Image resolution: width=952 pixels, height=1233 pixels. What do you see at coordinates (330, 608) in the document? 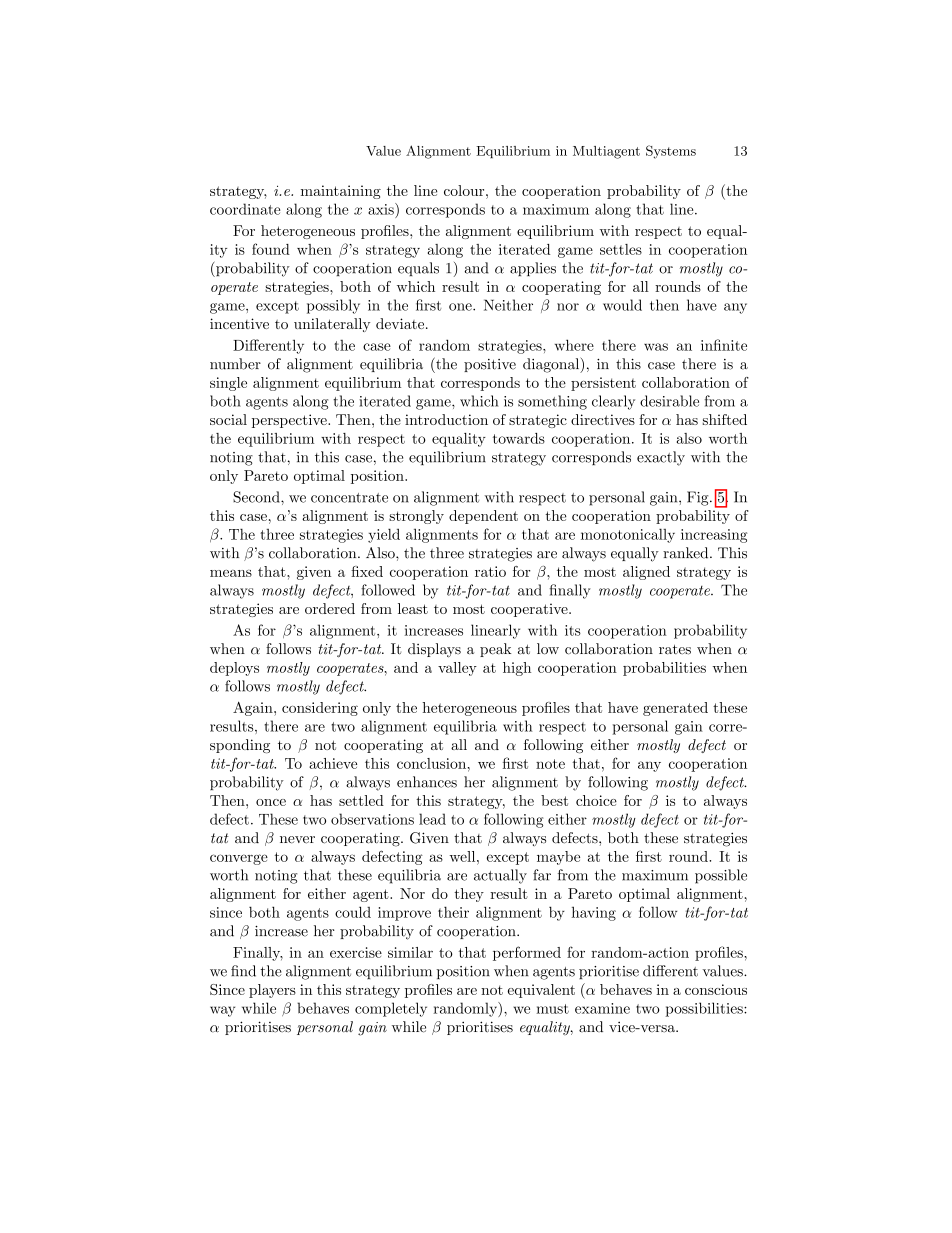
I see `ordered` at bounding box center [330, 608].
